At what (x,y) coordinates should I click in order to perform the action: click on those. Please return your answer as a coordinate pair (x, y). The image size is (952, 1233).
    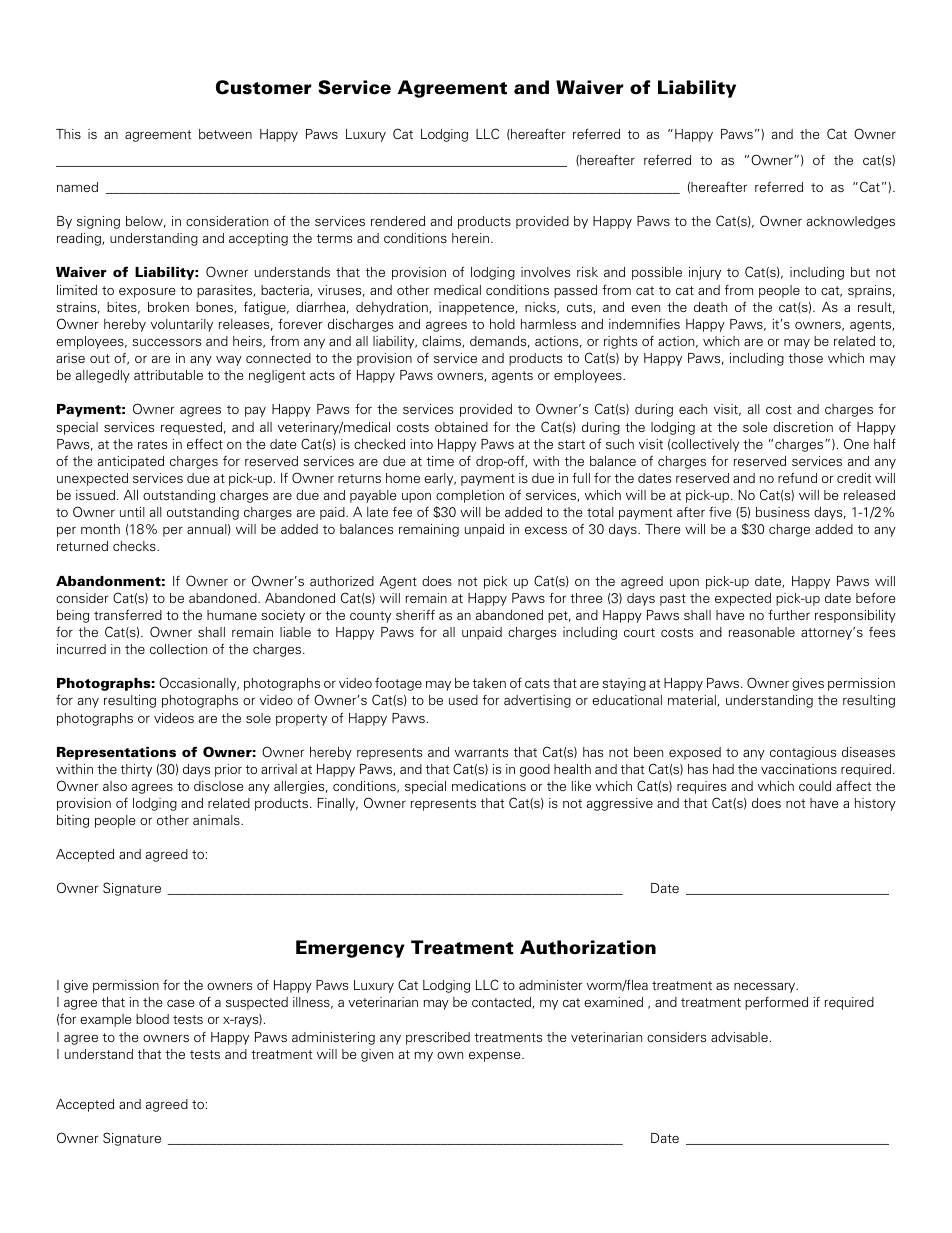
    Looking at the image, I should click on (806, 358).
